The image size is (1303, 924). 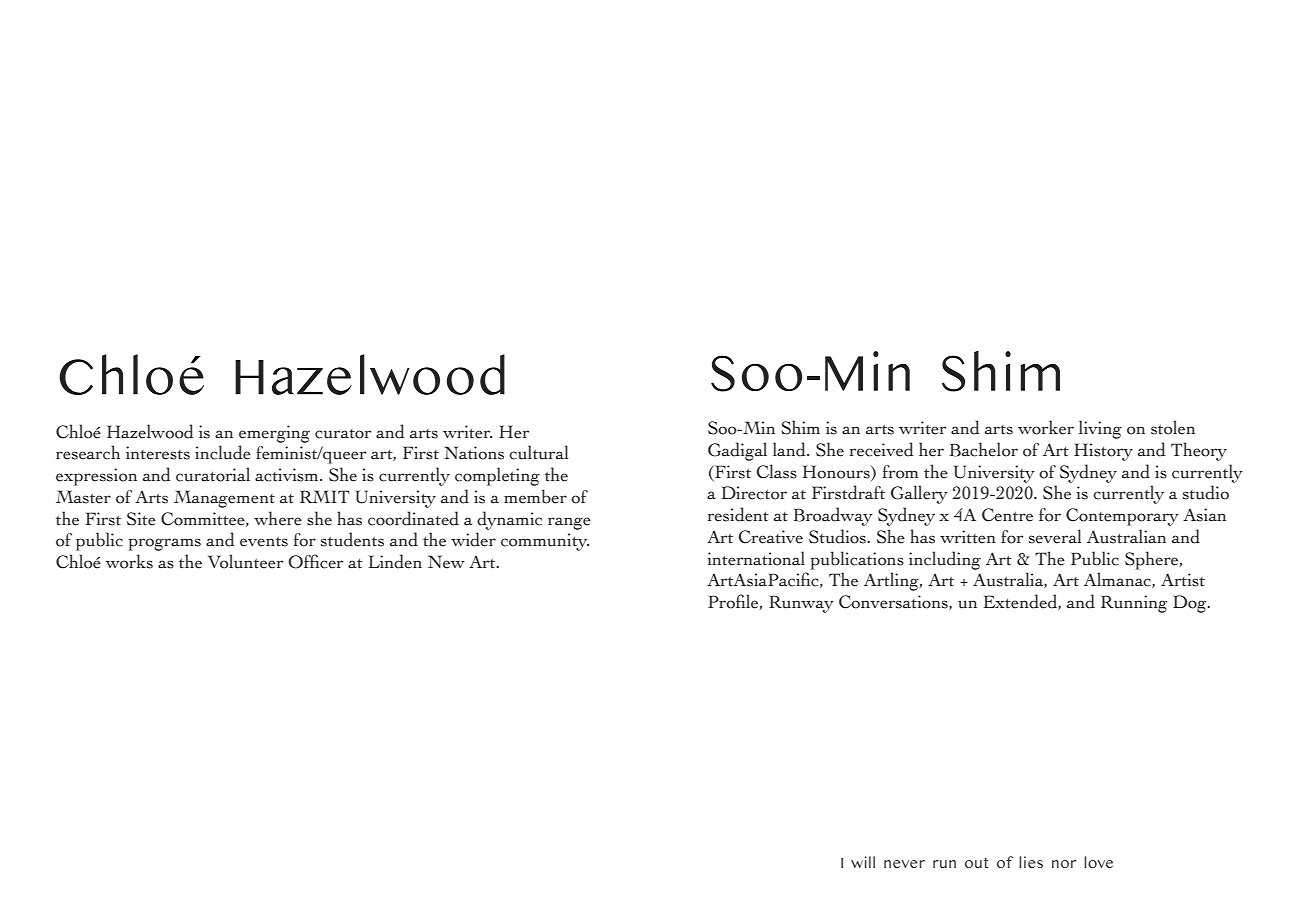 I want to click on community, so click(x=545, y=542).
